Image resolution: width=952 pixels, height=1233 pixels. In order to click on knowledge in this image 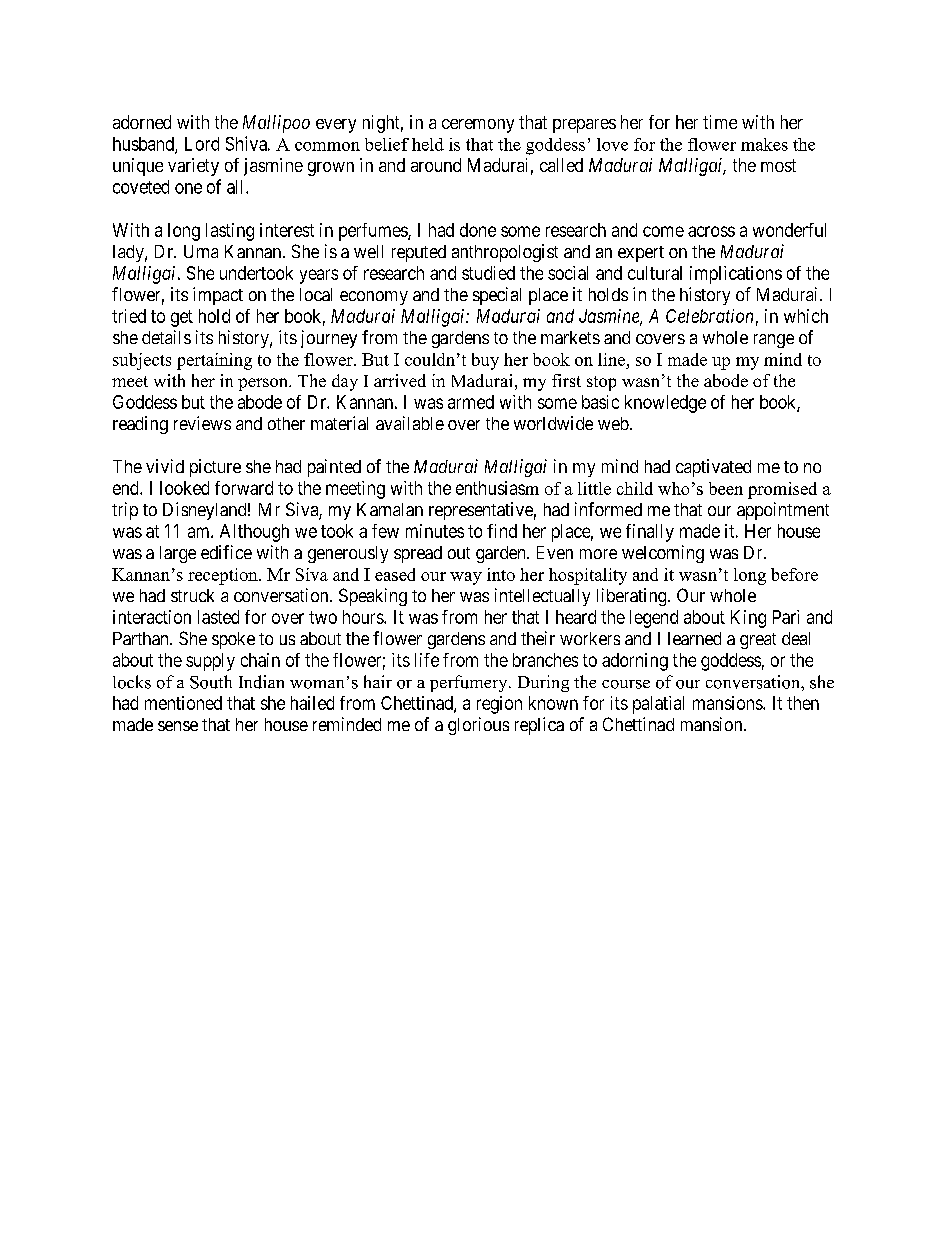, I will do `click(665, 404)`.
